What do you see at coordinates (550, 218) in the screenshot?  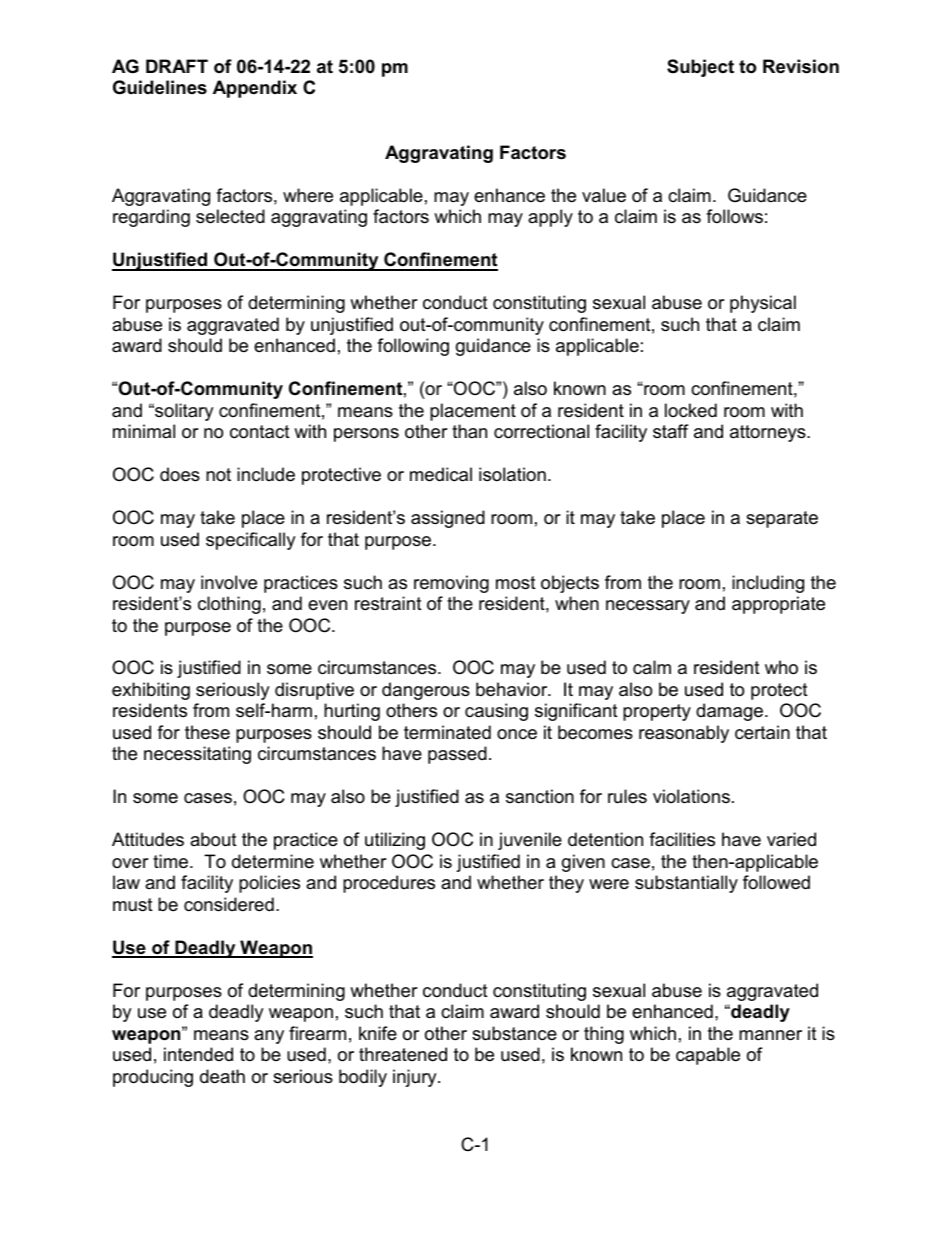 I see `apply` at bounding box center [550, 218].
